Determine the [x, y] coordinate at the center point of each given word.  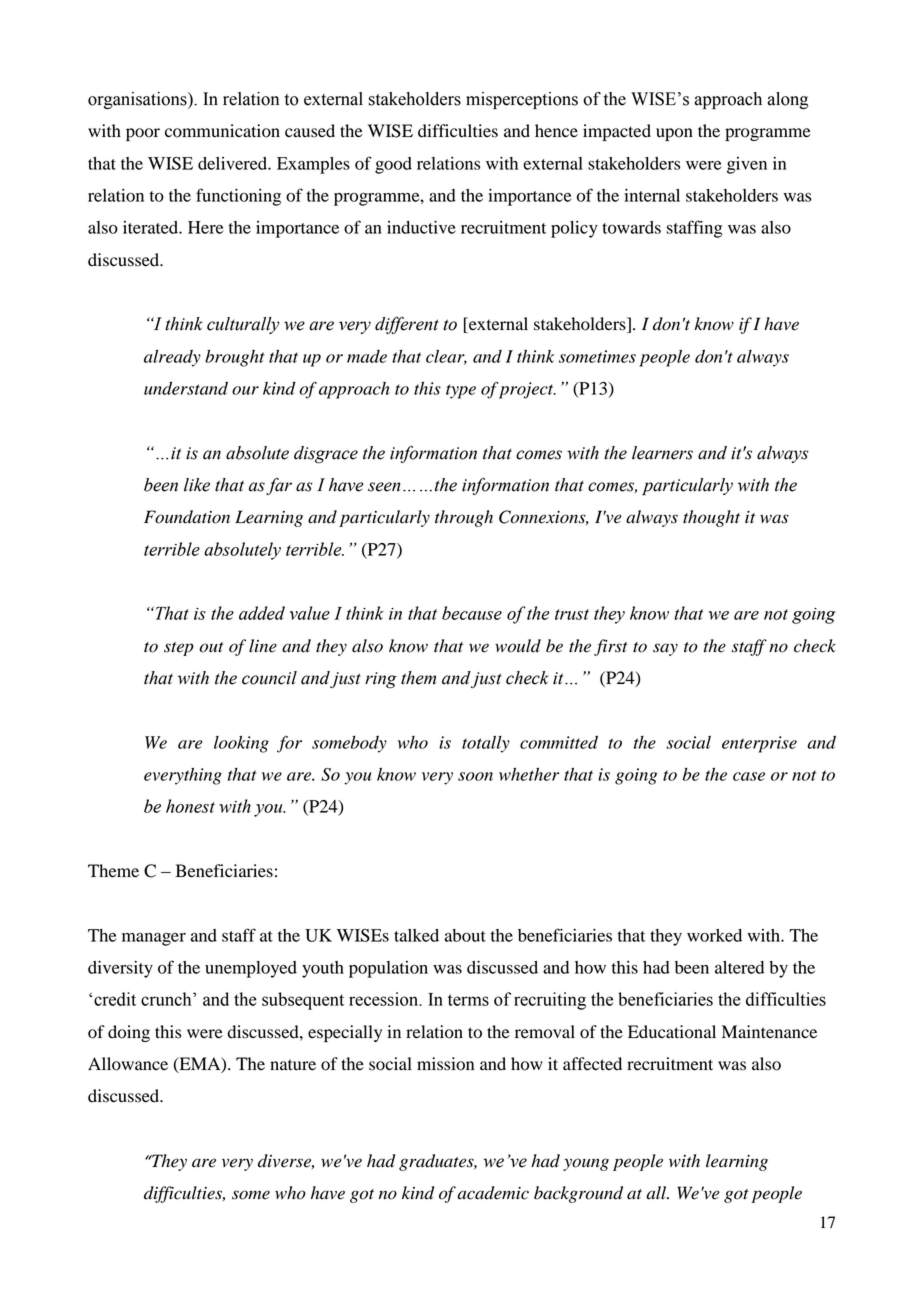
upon [674, 134]
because [472, 613]
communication [222, 131]
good [393, 165]
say [665, 649]
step [179, 649]
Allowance [128, 1064]
